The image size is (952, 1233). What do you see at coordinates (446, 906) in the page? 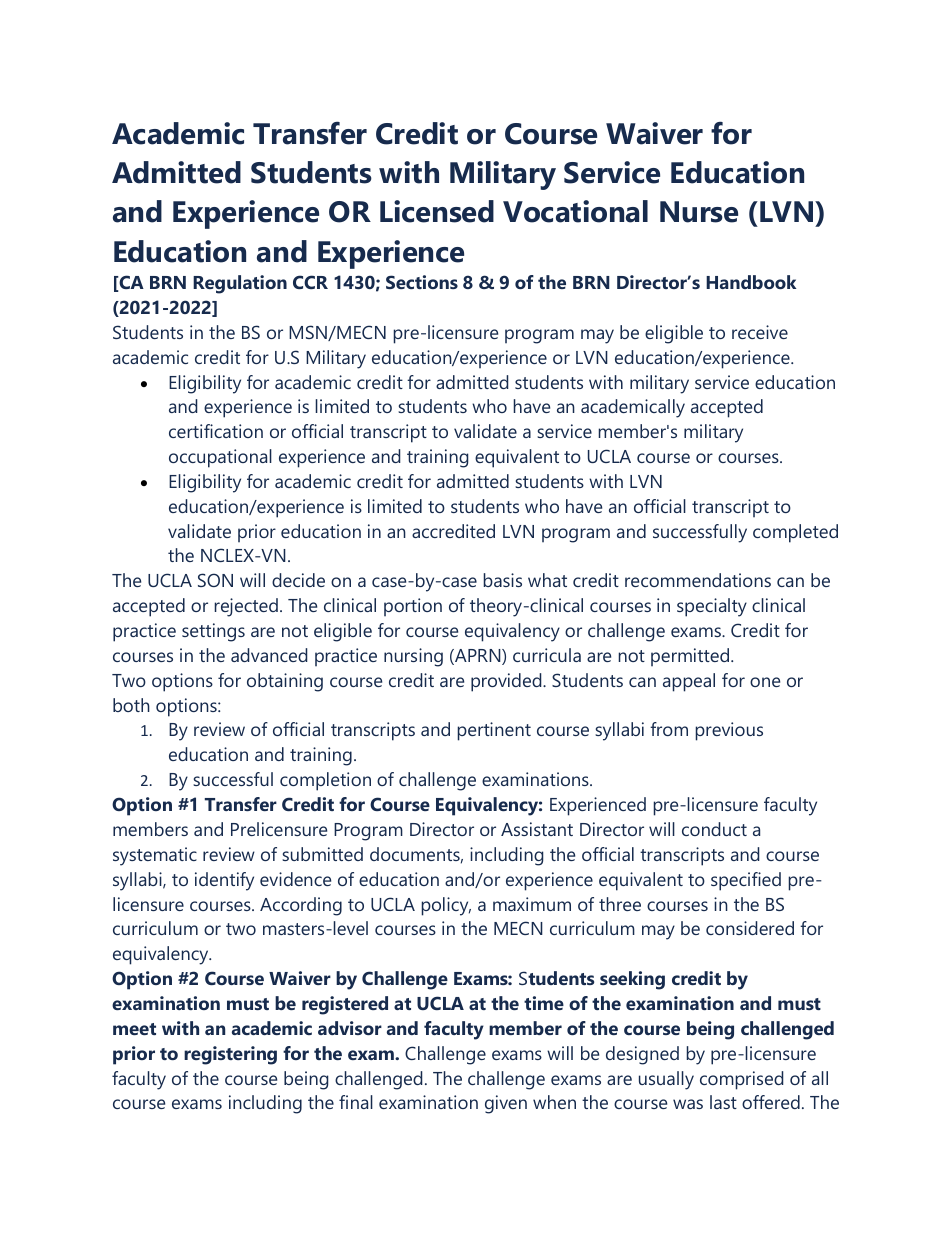
I see `policy` at bounding box center [446, 906].
